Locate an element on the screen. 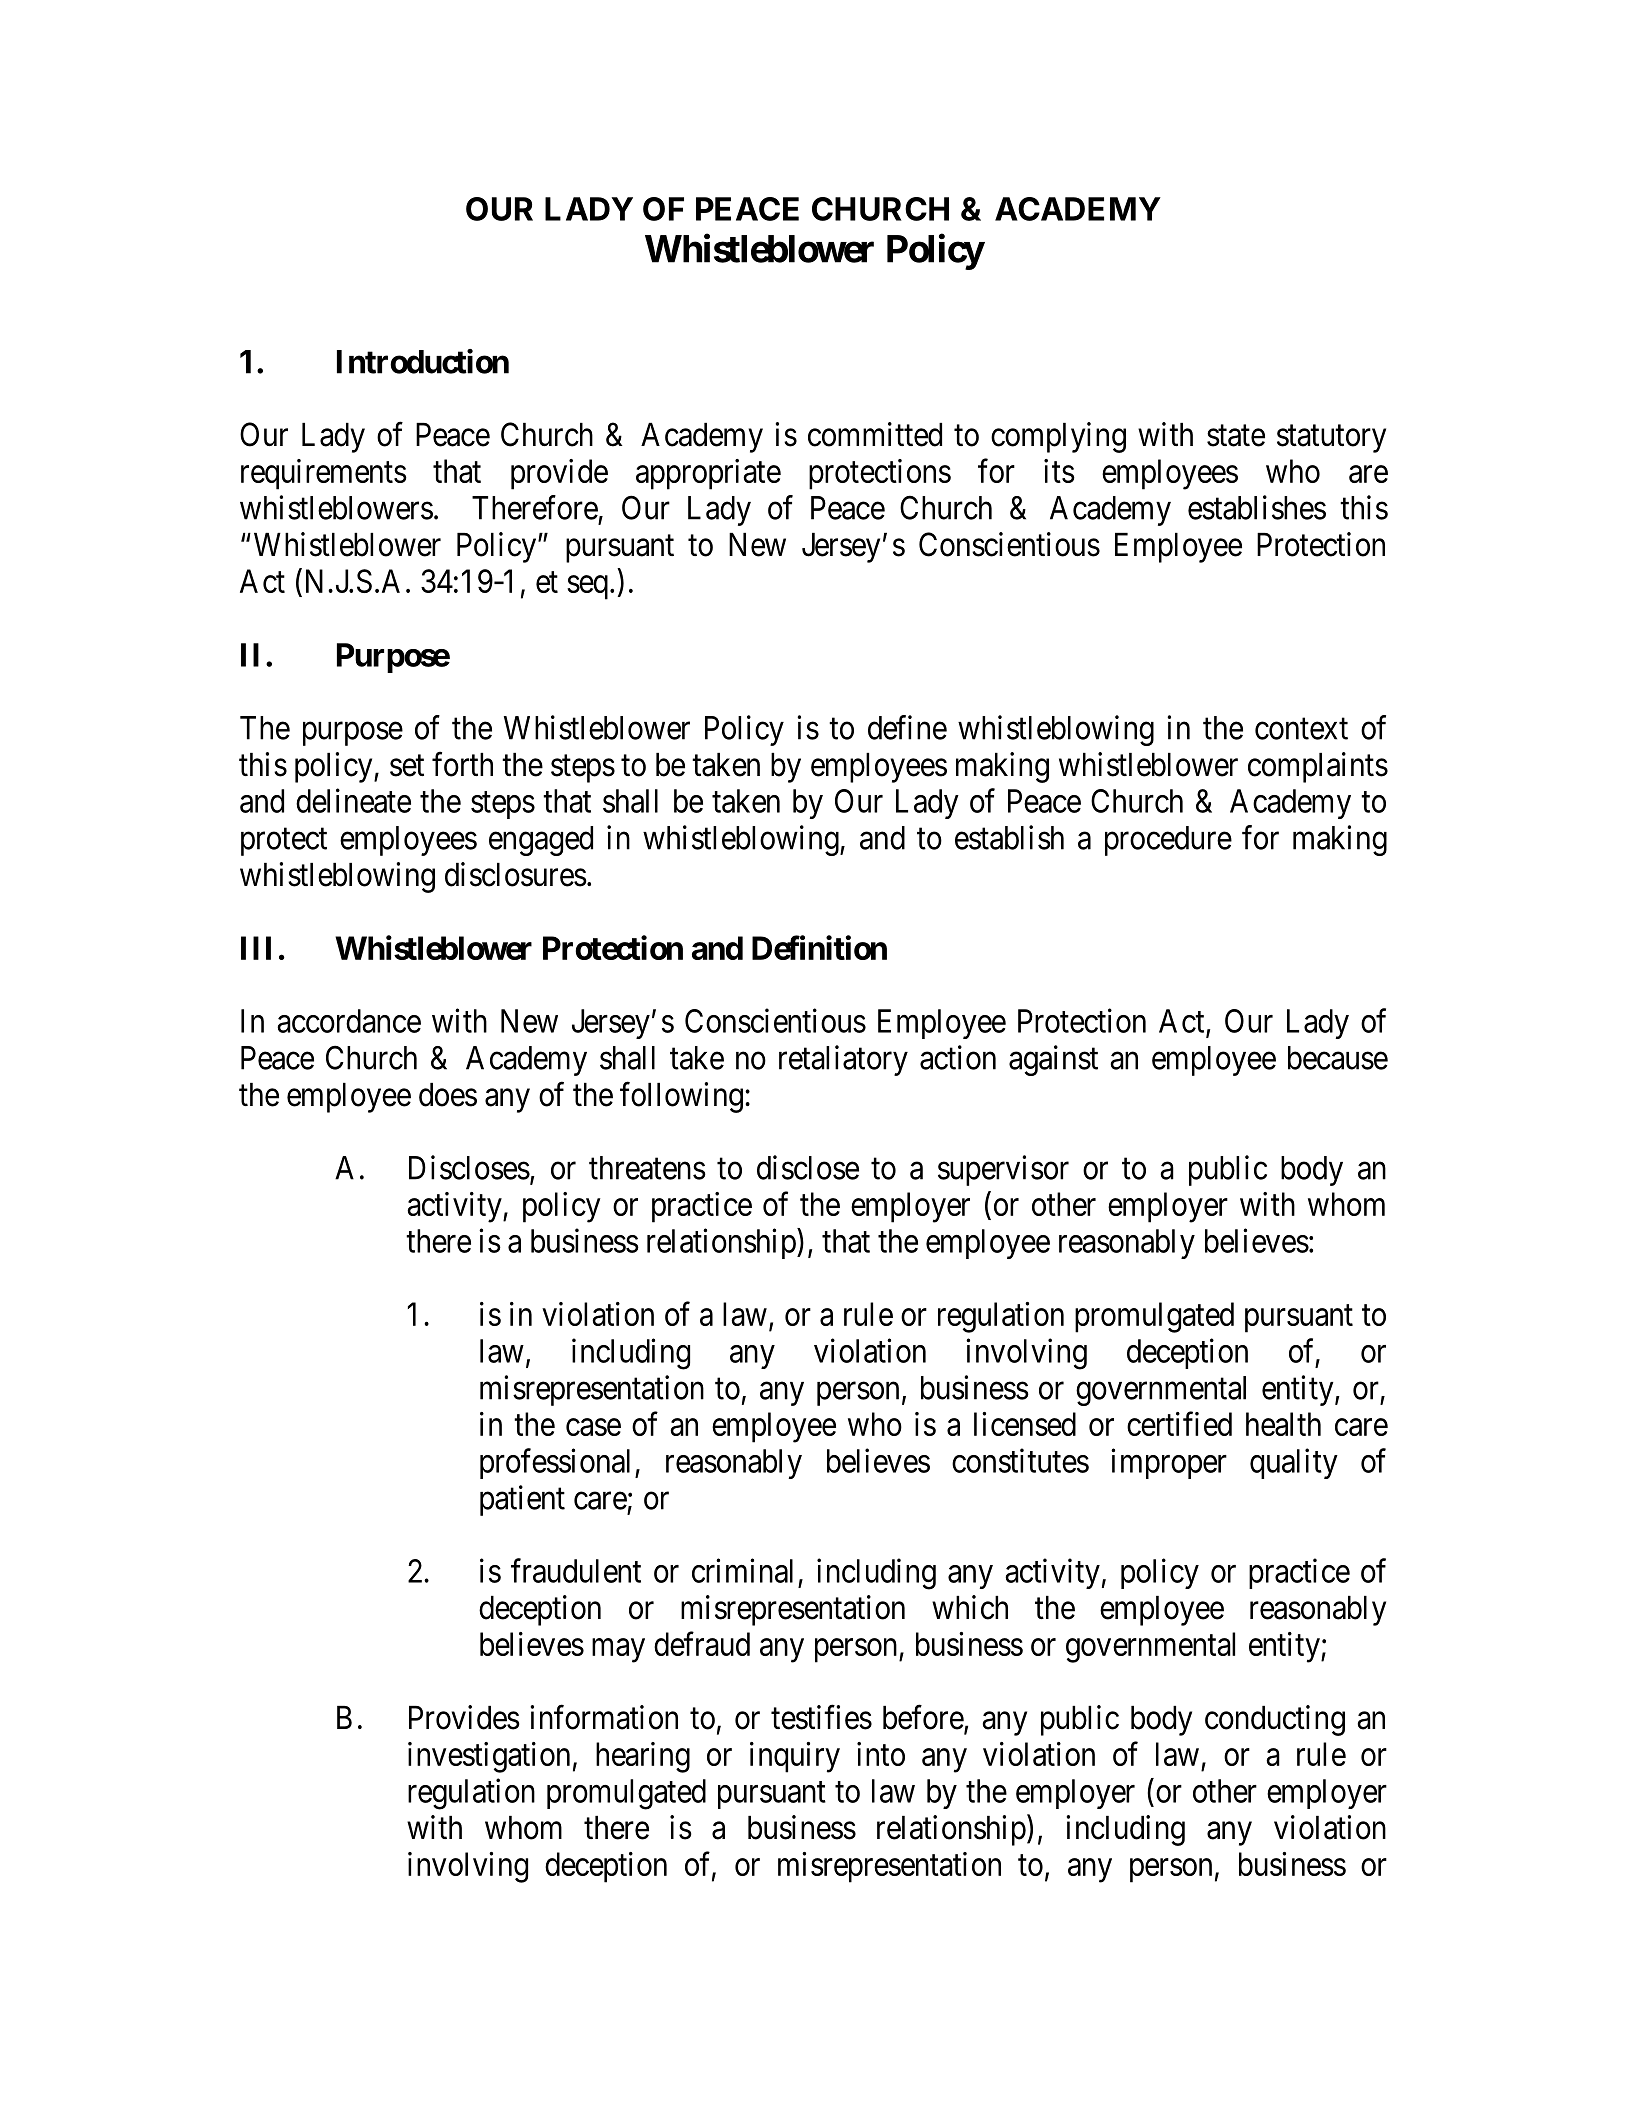 The image size is (1626, 2104). Introduction is located at coordinates (423, 361).
